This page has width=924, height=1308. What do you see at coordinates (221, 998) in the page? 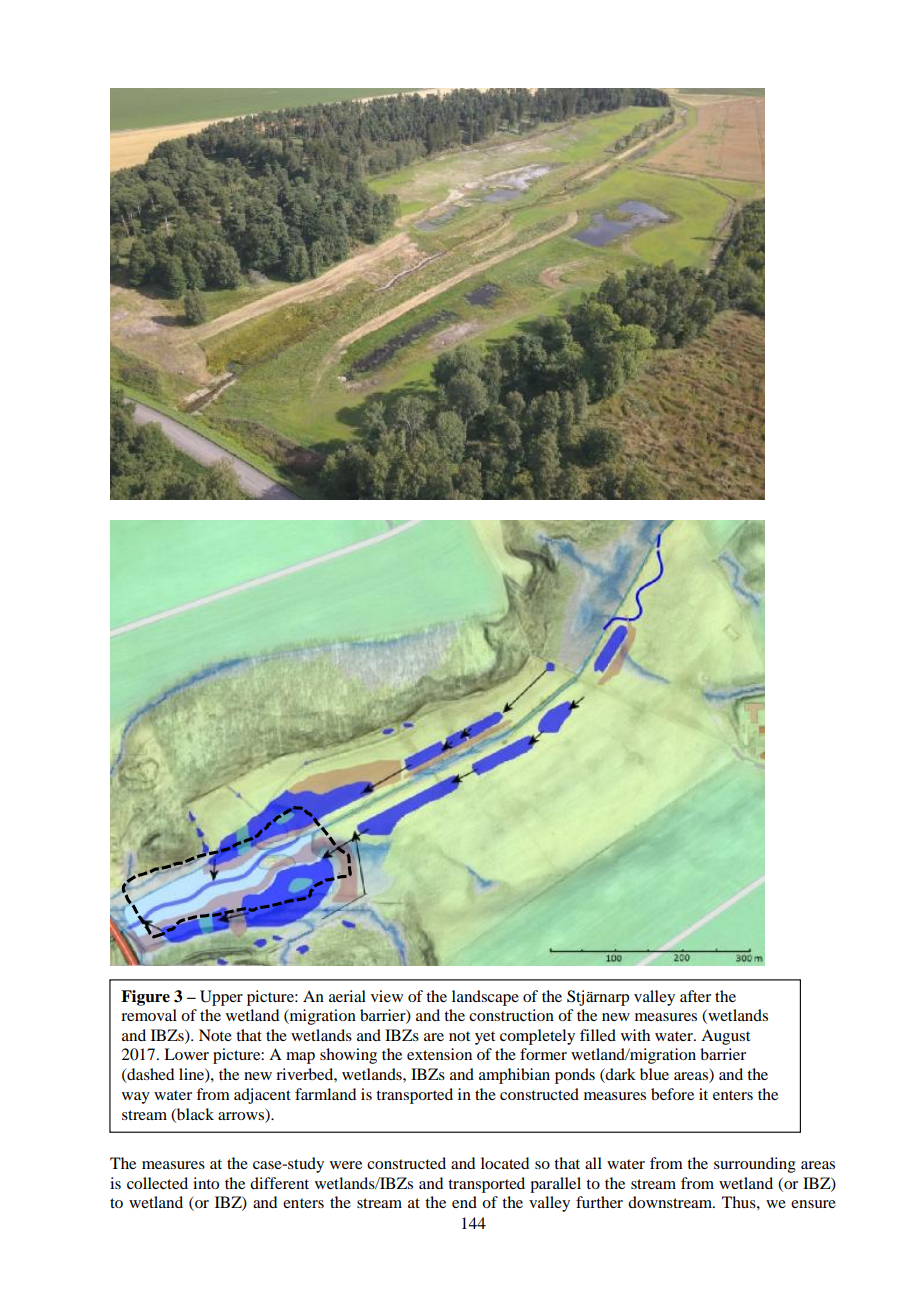
I see `Upper` at bounding box center [221, 998].
